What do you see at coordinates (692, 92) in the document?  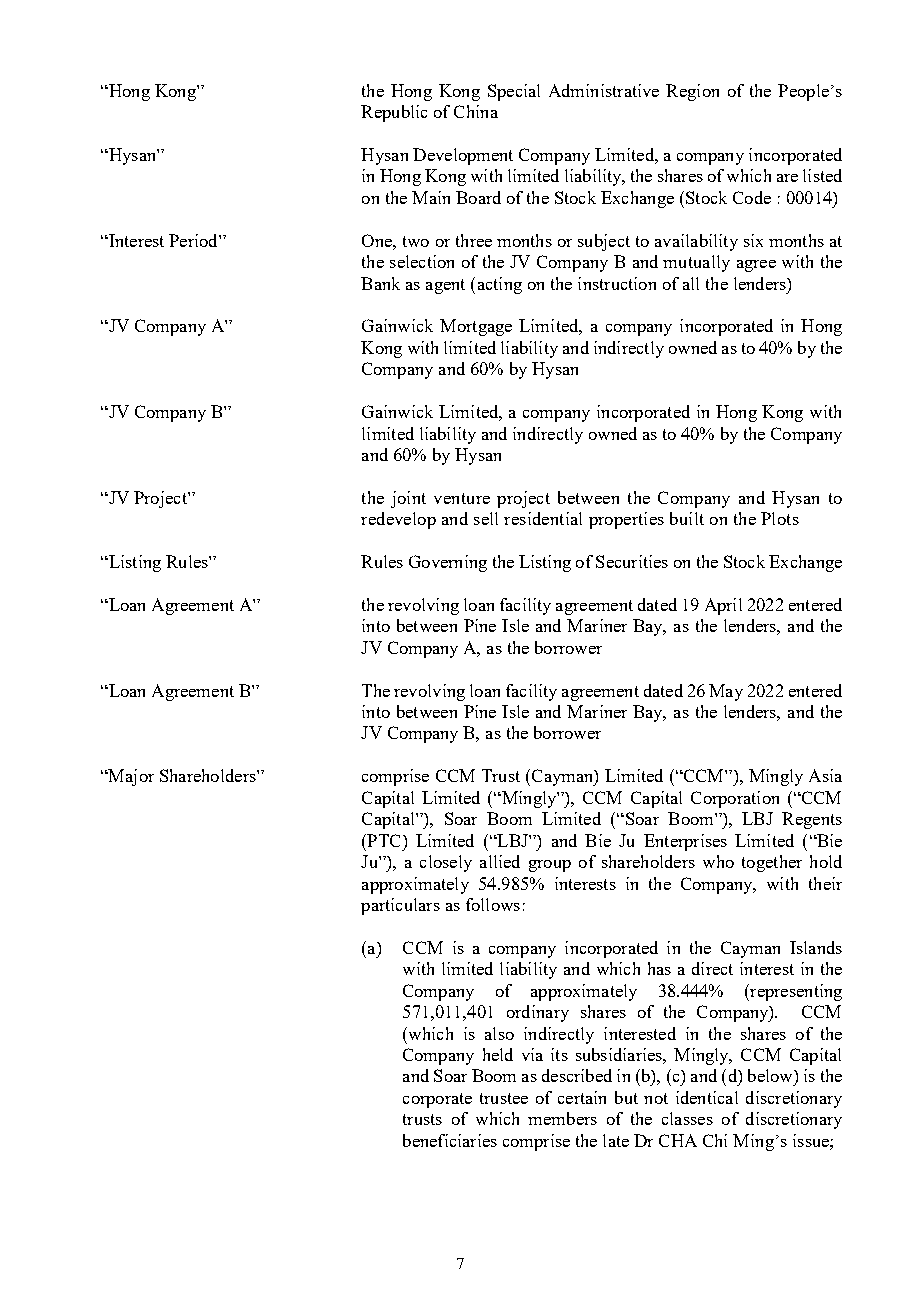 I see `Region` at bounding box center [692, 92].
